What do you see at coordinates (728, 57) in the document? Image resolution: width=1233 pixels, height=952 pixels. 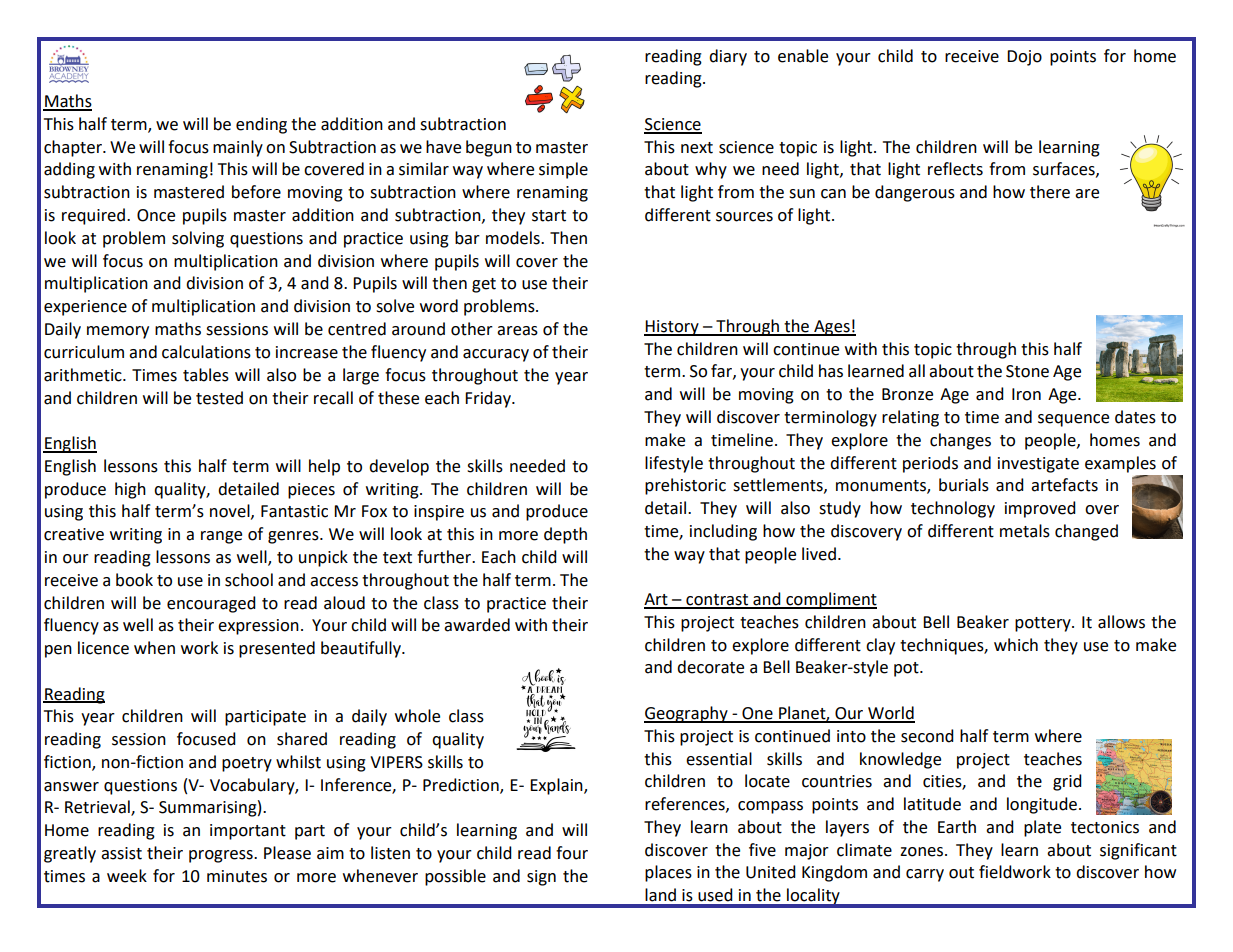 I see `diary` at bounding box center [728, 57].
